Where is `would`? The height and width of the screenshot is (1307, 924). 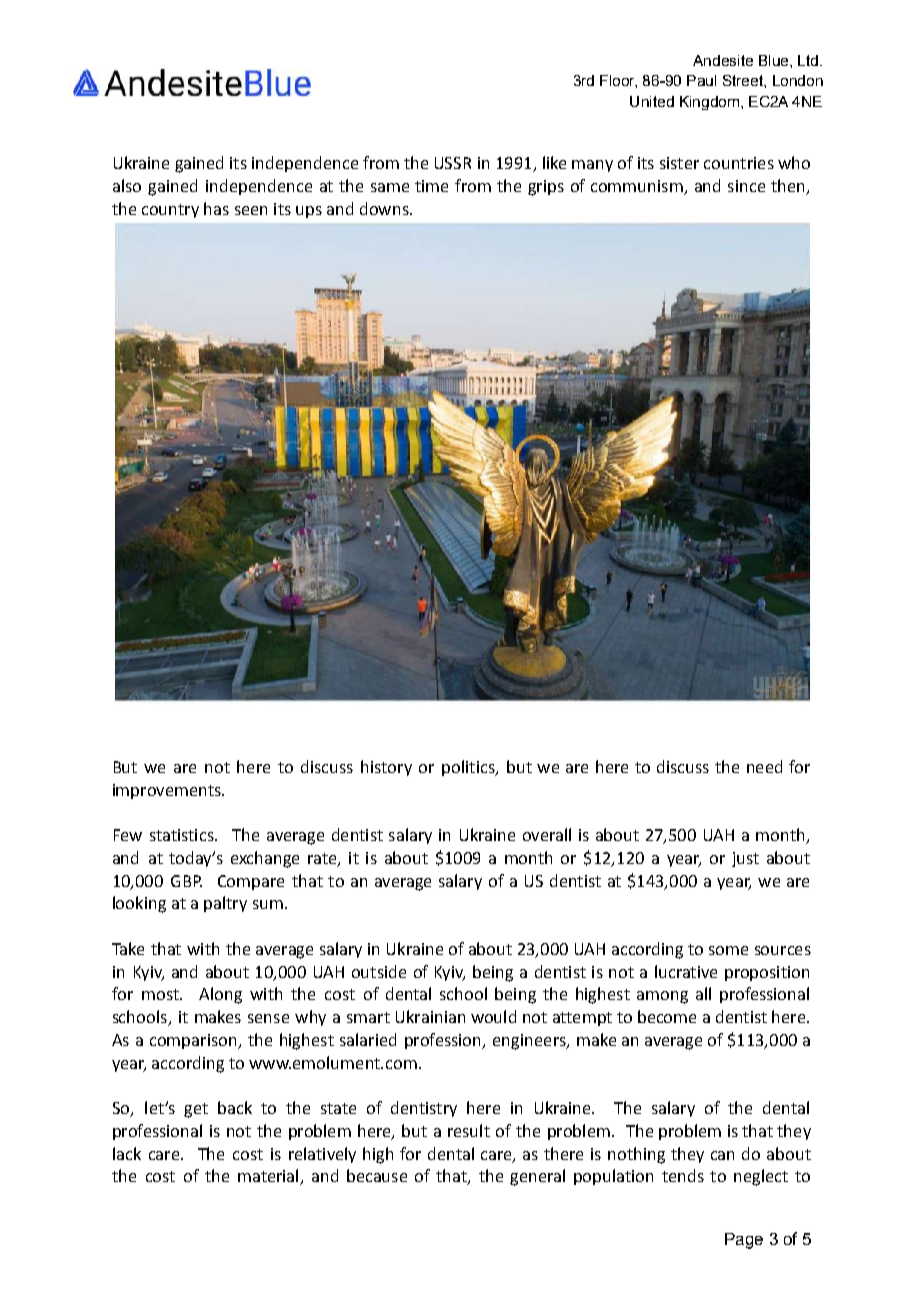
would is located at coordinates (493, 1016).
